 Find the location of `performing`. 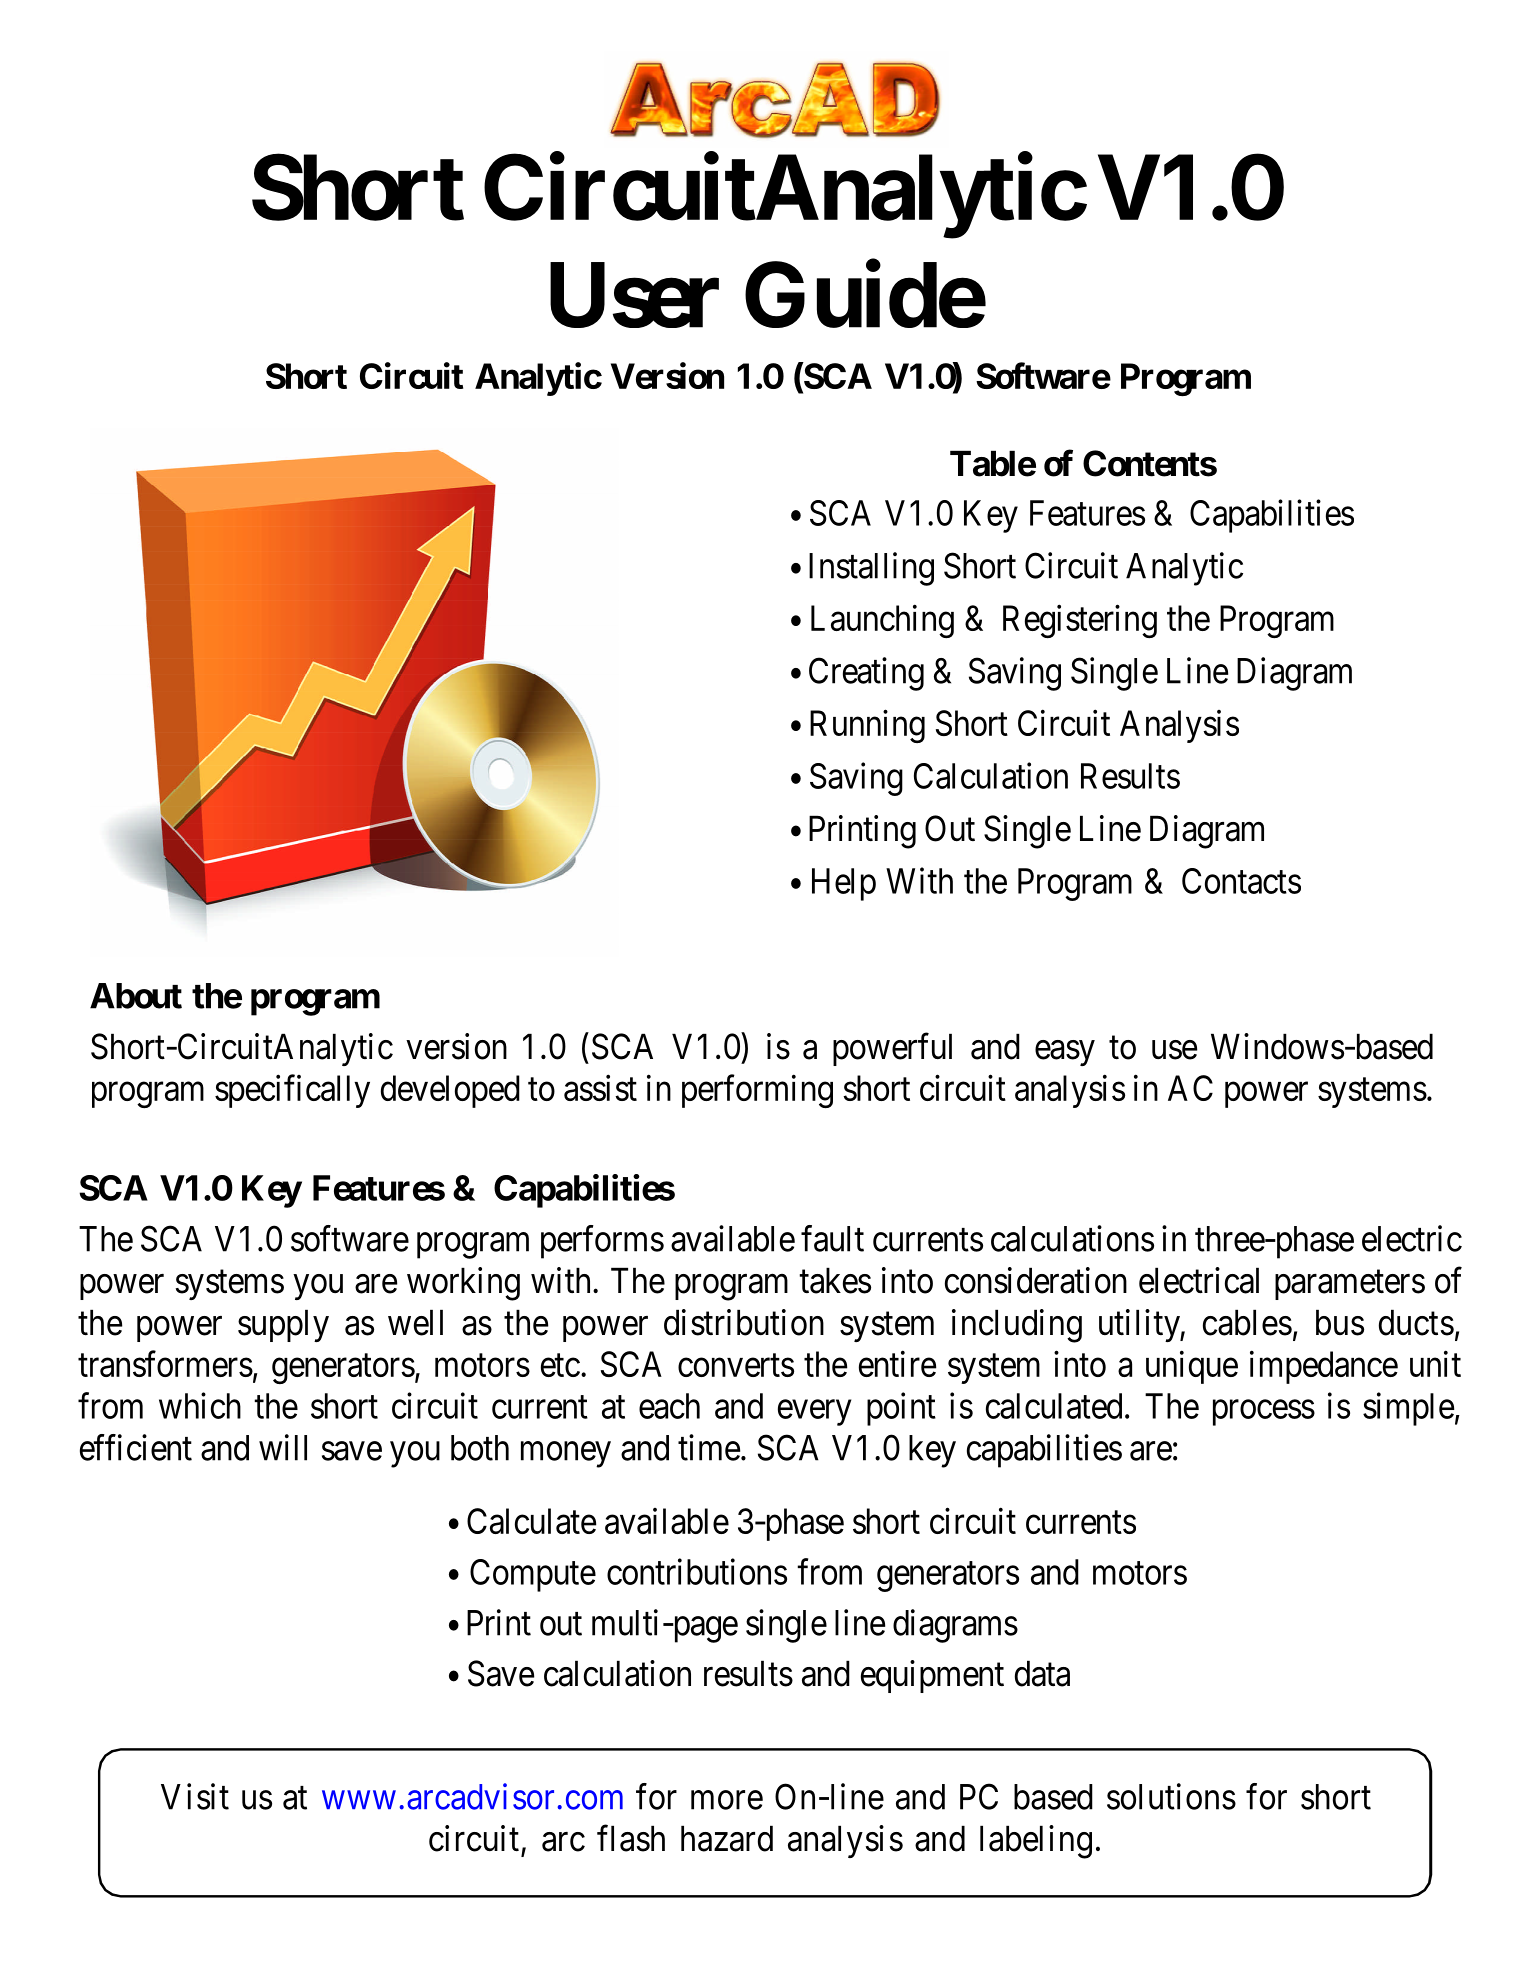

performing is located at coordinates (757, 1091).
